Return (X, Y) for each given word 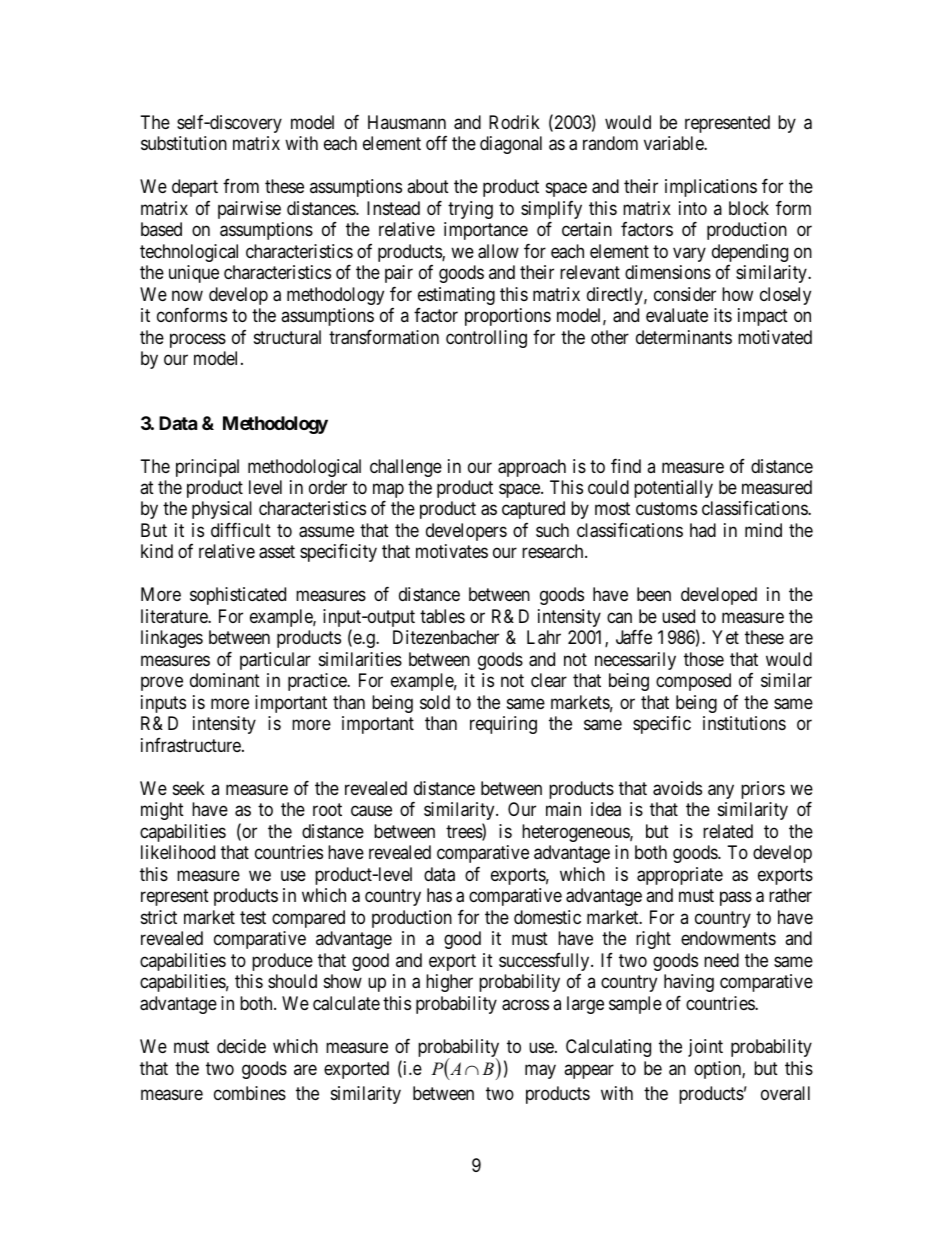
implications (711, 188)
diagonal (511, 145)
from (241, 186)
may (540, 1072)
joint (705, 1048)
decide (241, 1046)
